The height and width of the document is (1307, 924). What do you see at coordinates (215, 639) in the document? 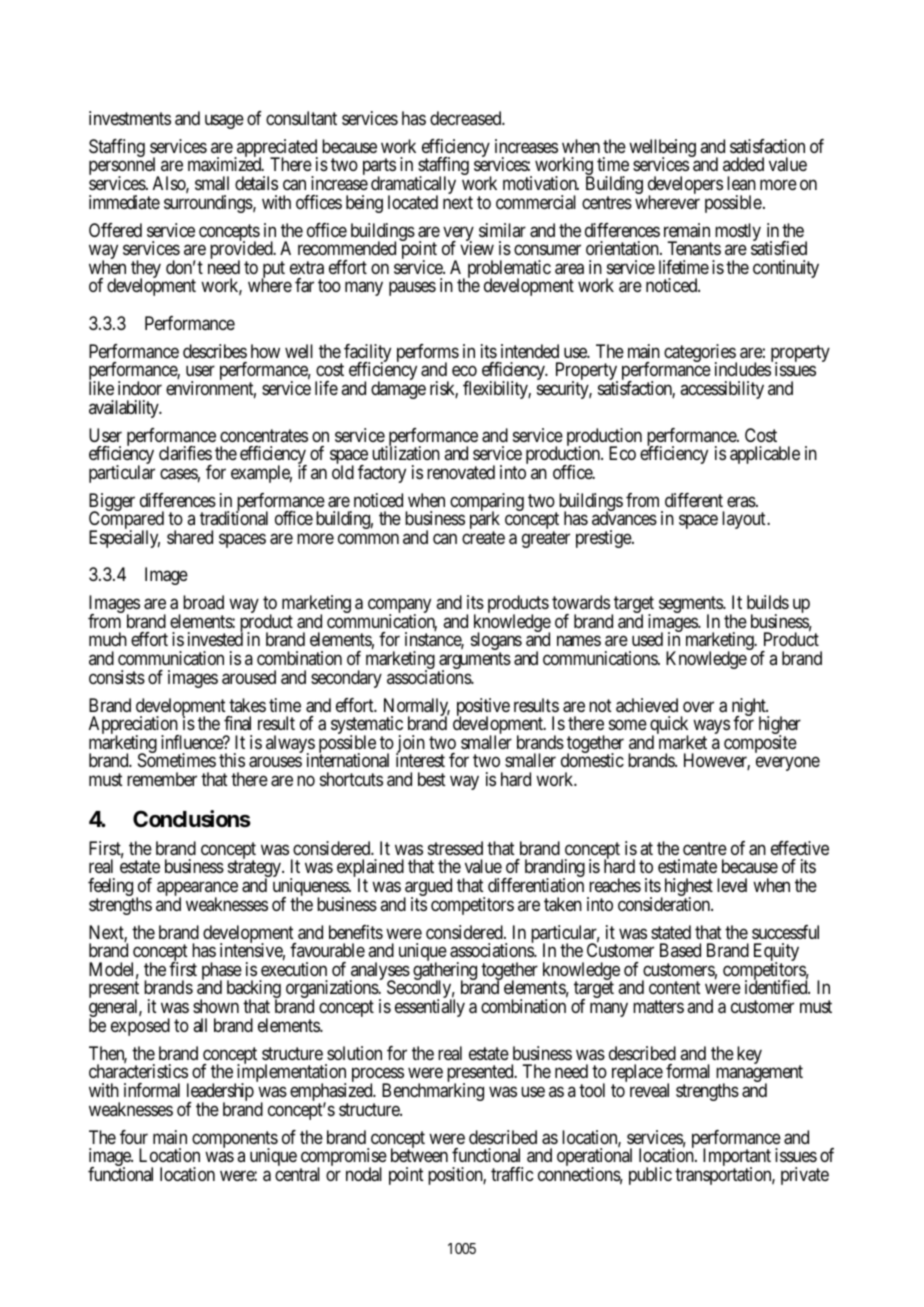
I see `invested` at bounding box center [215, 639].
